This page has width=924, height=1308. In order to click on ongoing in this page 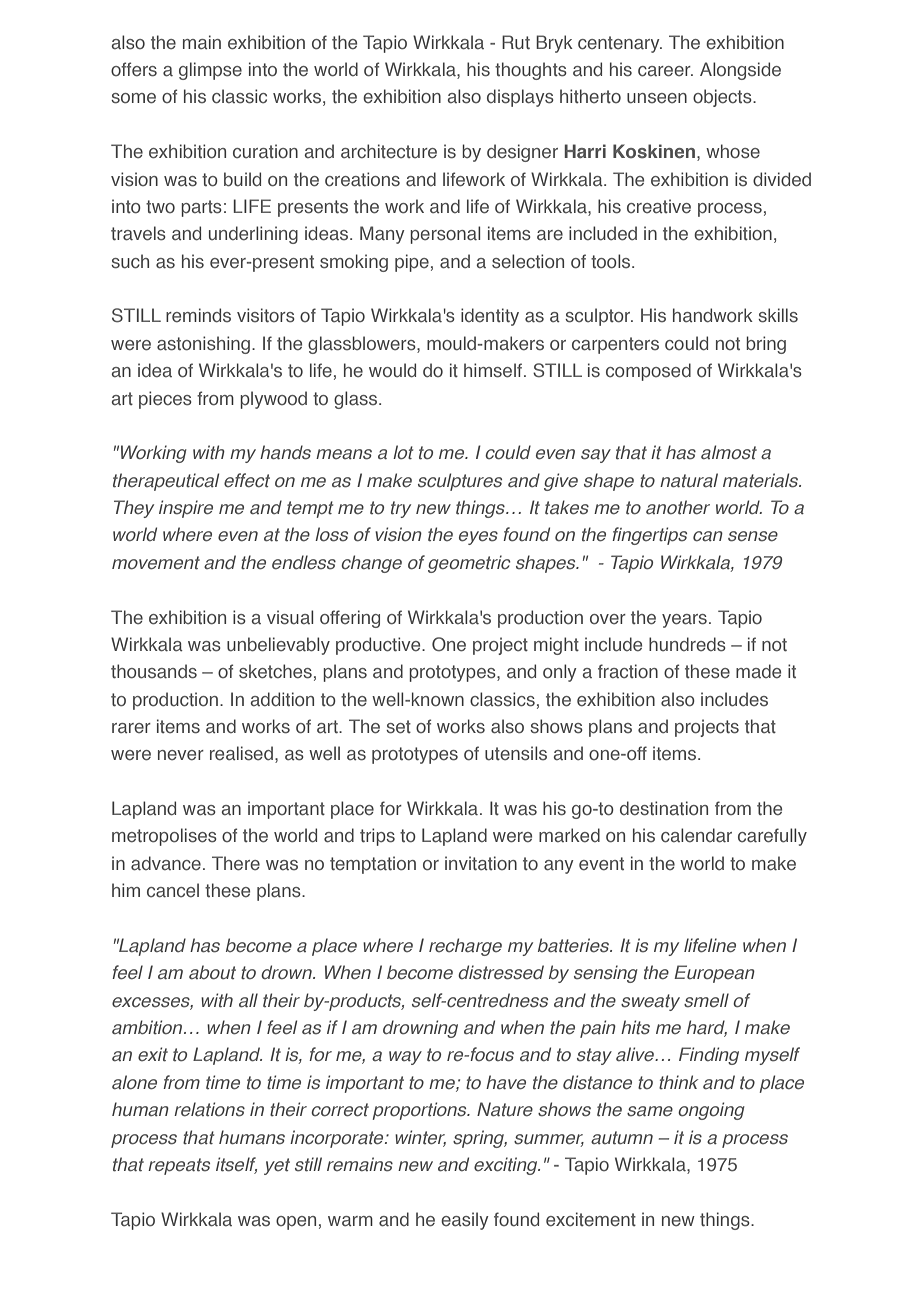, I will do `click(711, 1111)`.
